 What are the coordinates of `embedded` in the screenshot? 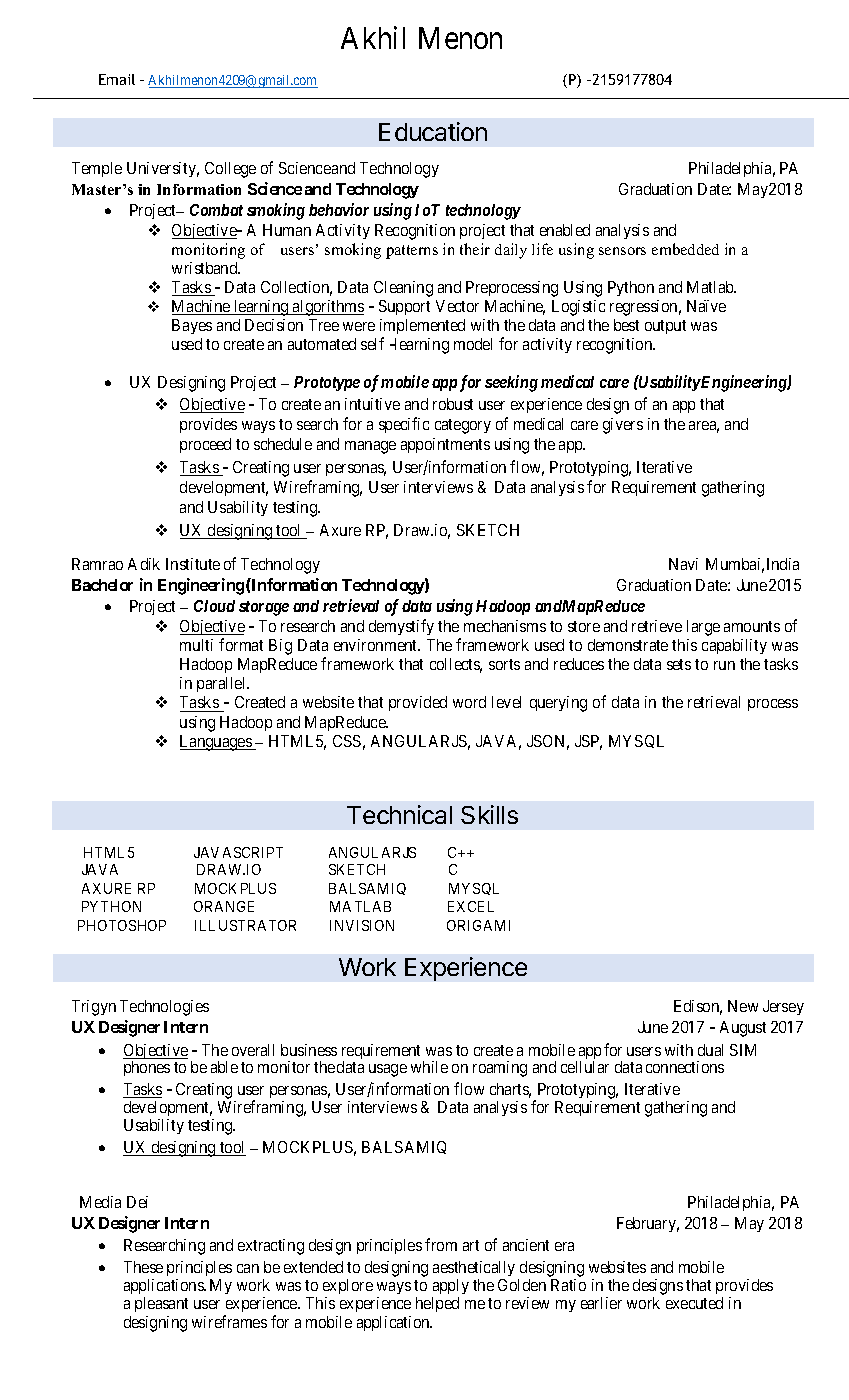 It's located at (685, 249).
